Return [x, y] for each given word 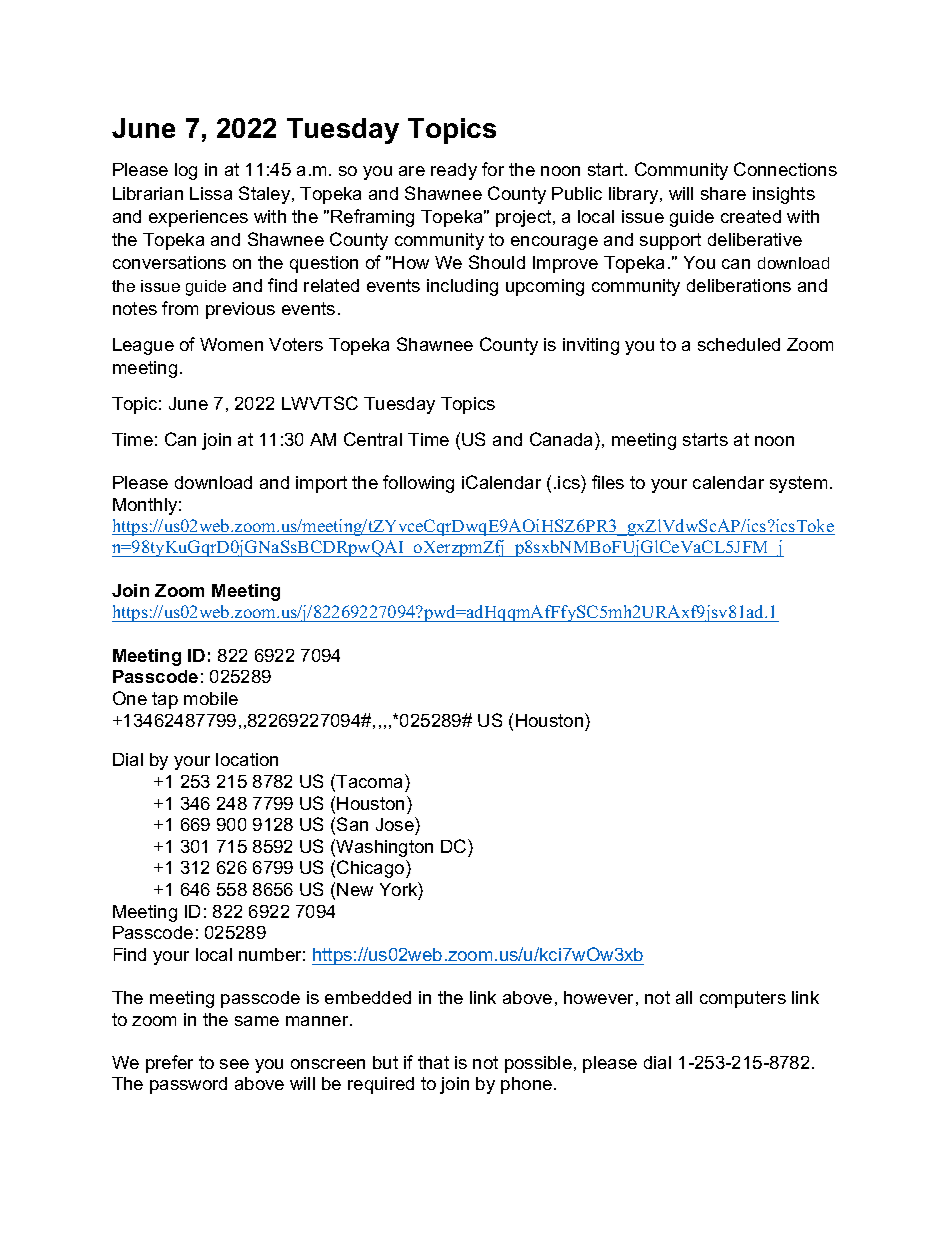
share [723, 193]
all [684, 997]
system [798, 484]
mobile [211, 698]
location [247, 759]
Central [373, 439]
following [418, 484]
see [234, 1064]
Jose [396, 824]
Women [231, 344]
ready [454, 171]
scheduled [739, 344]
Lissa [211, 193]
